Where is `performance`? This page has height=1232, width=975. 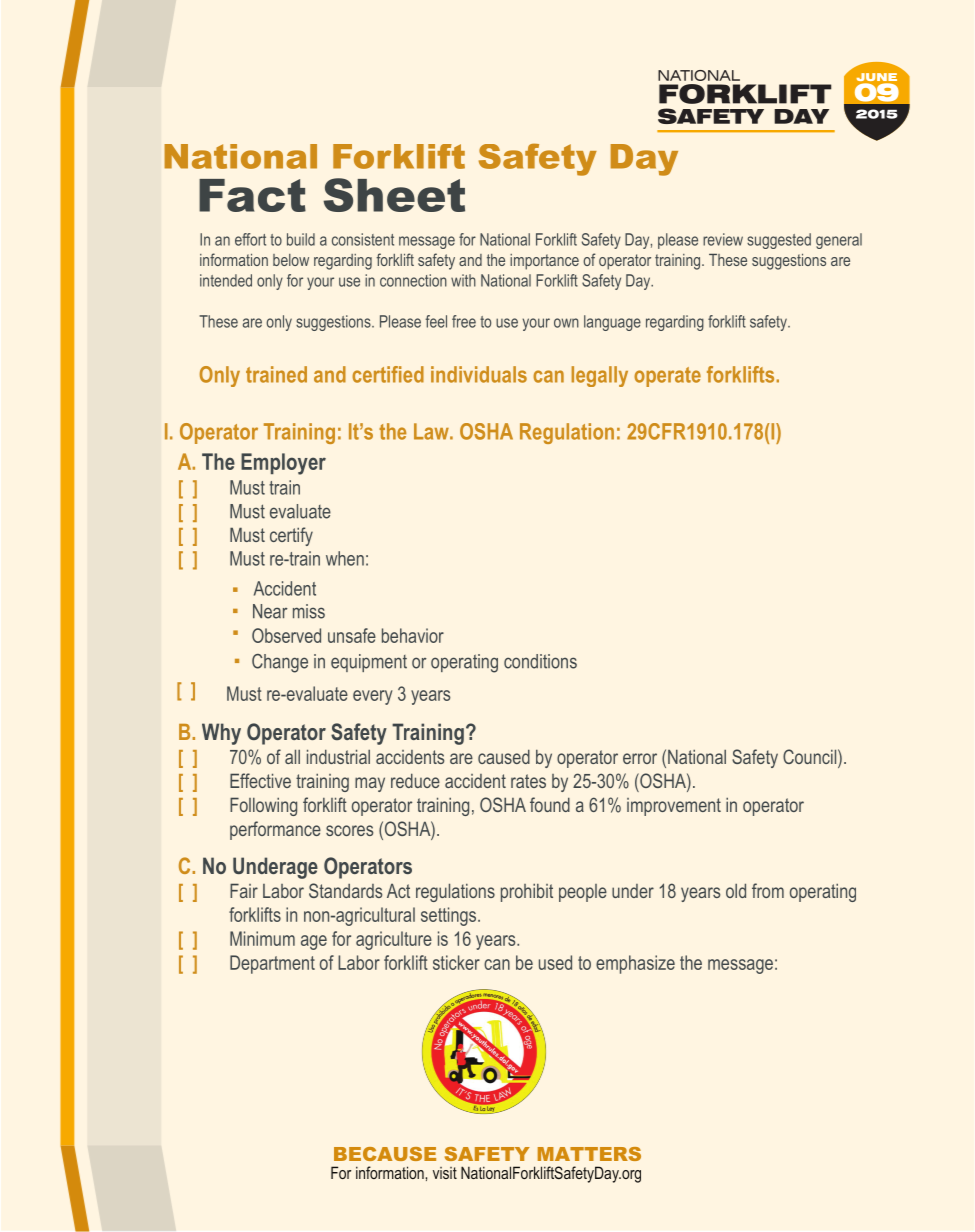
performance is located at coordinates (275, 830).
